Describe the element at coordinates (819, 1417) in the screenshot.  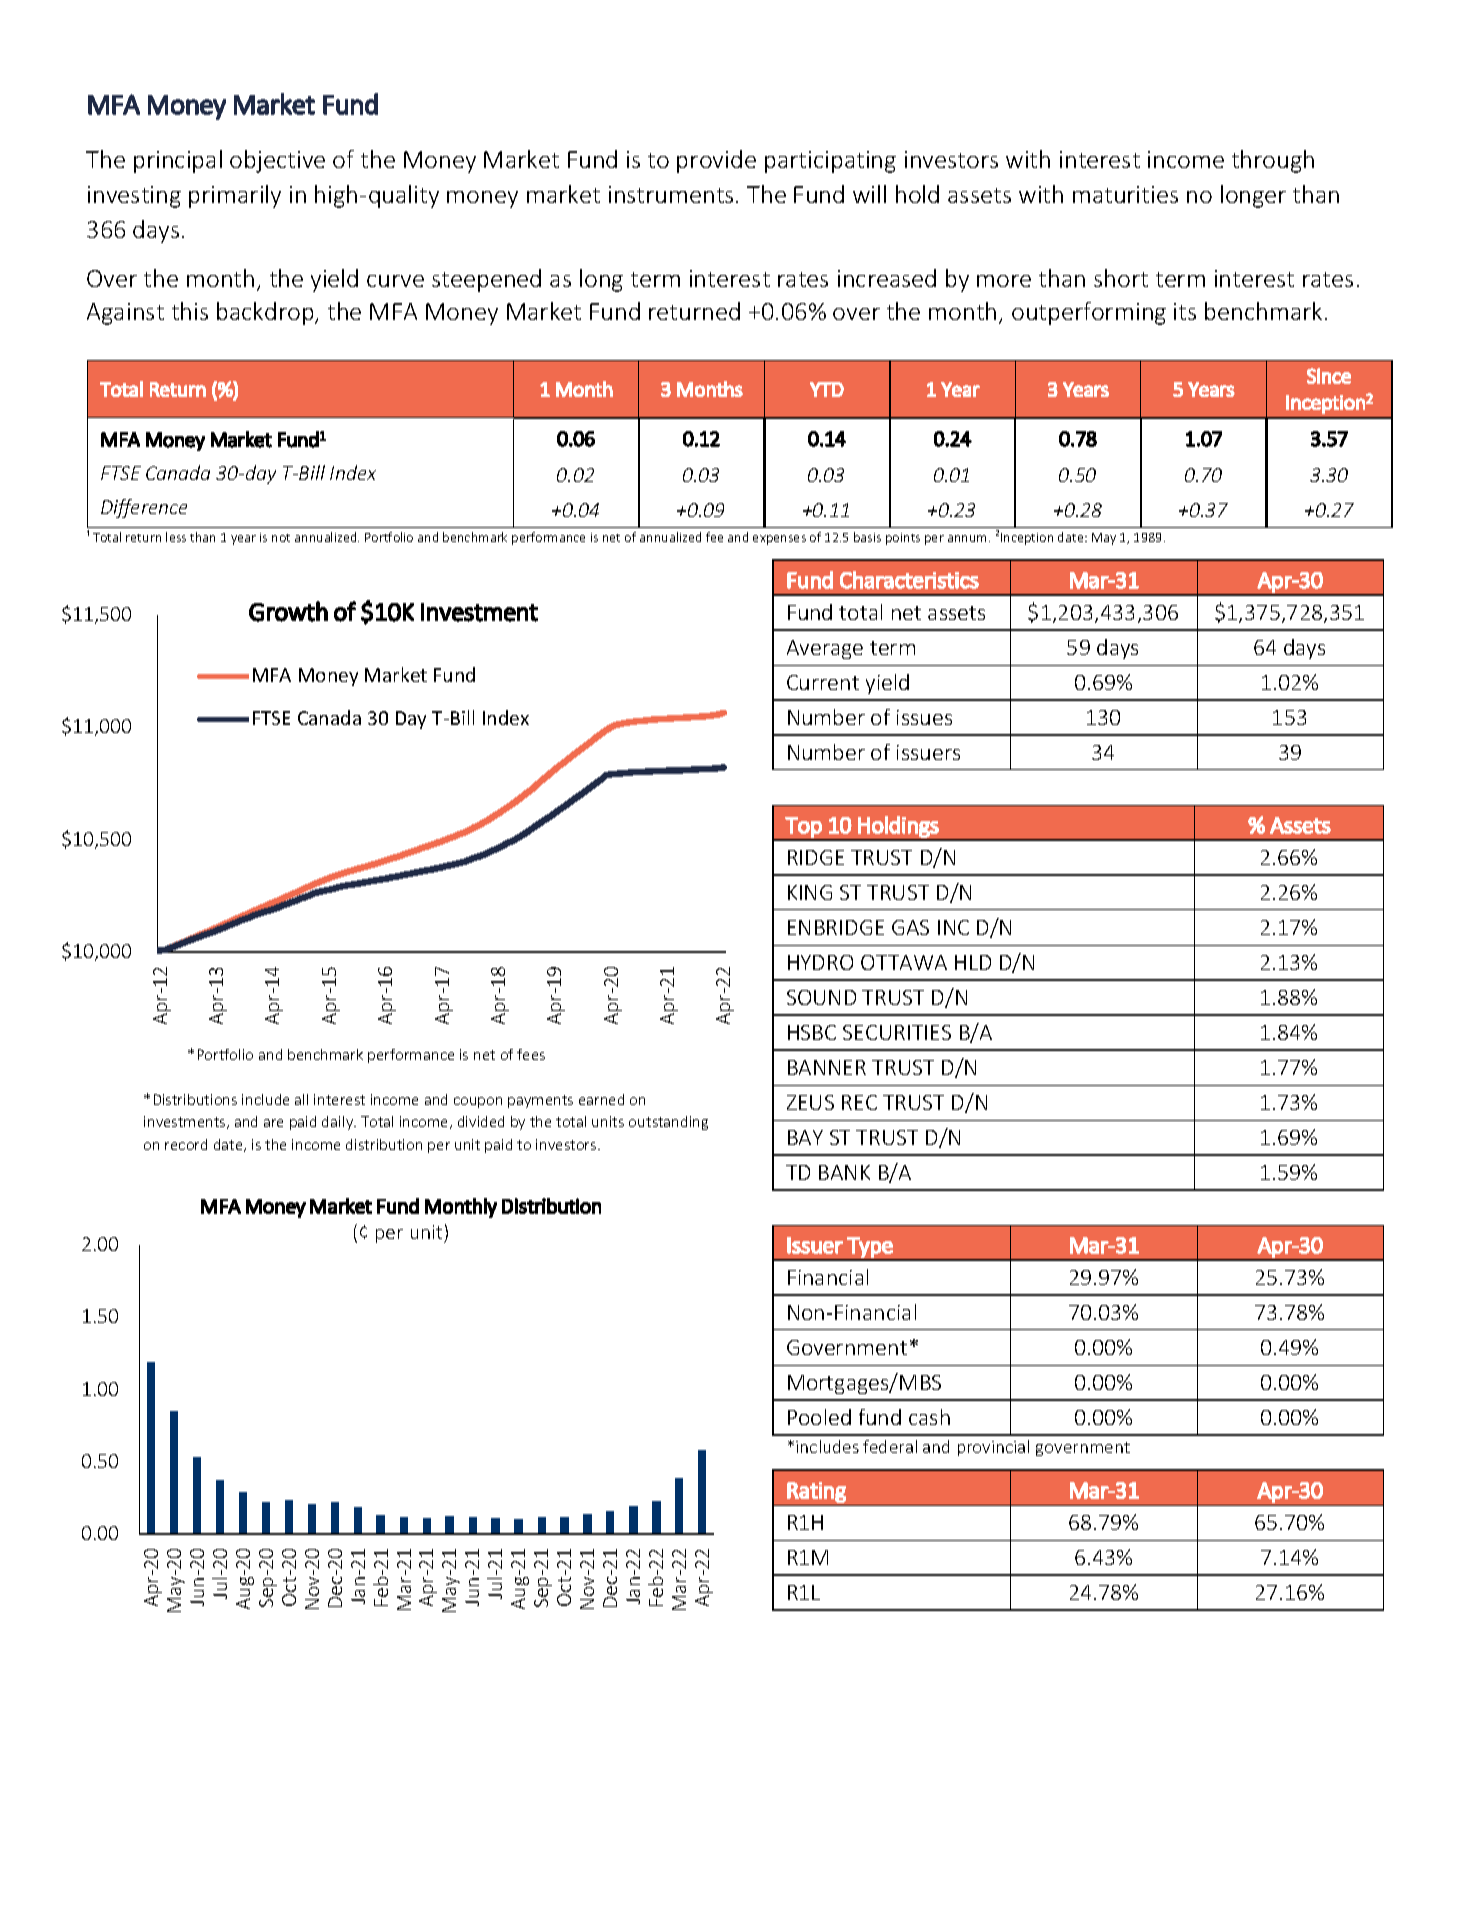
I see `Pooled` at that location.
